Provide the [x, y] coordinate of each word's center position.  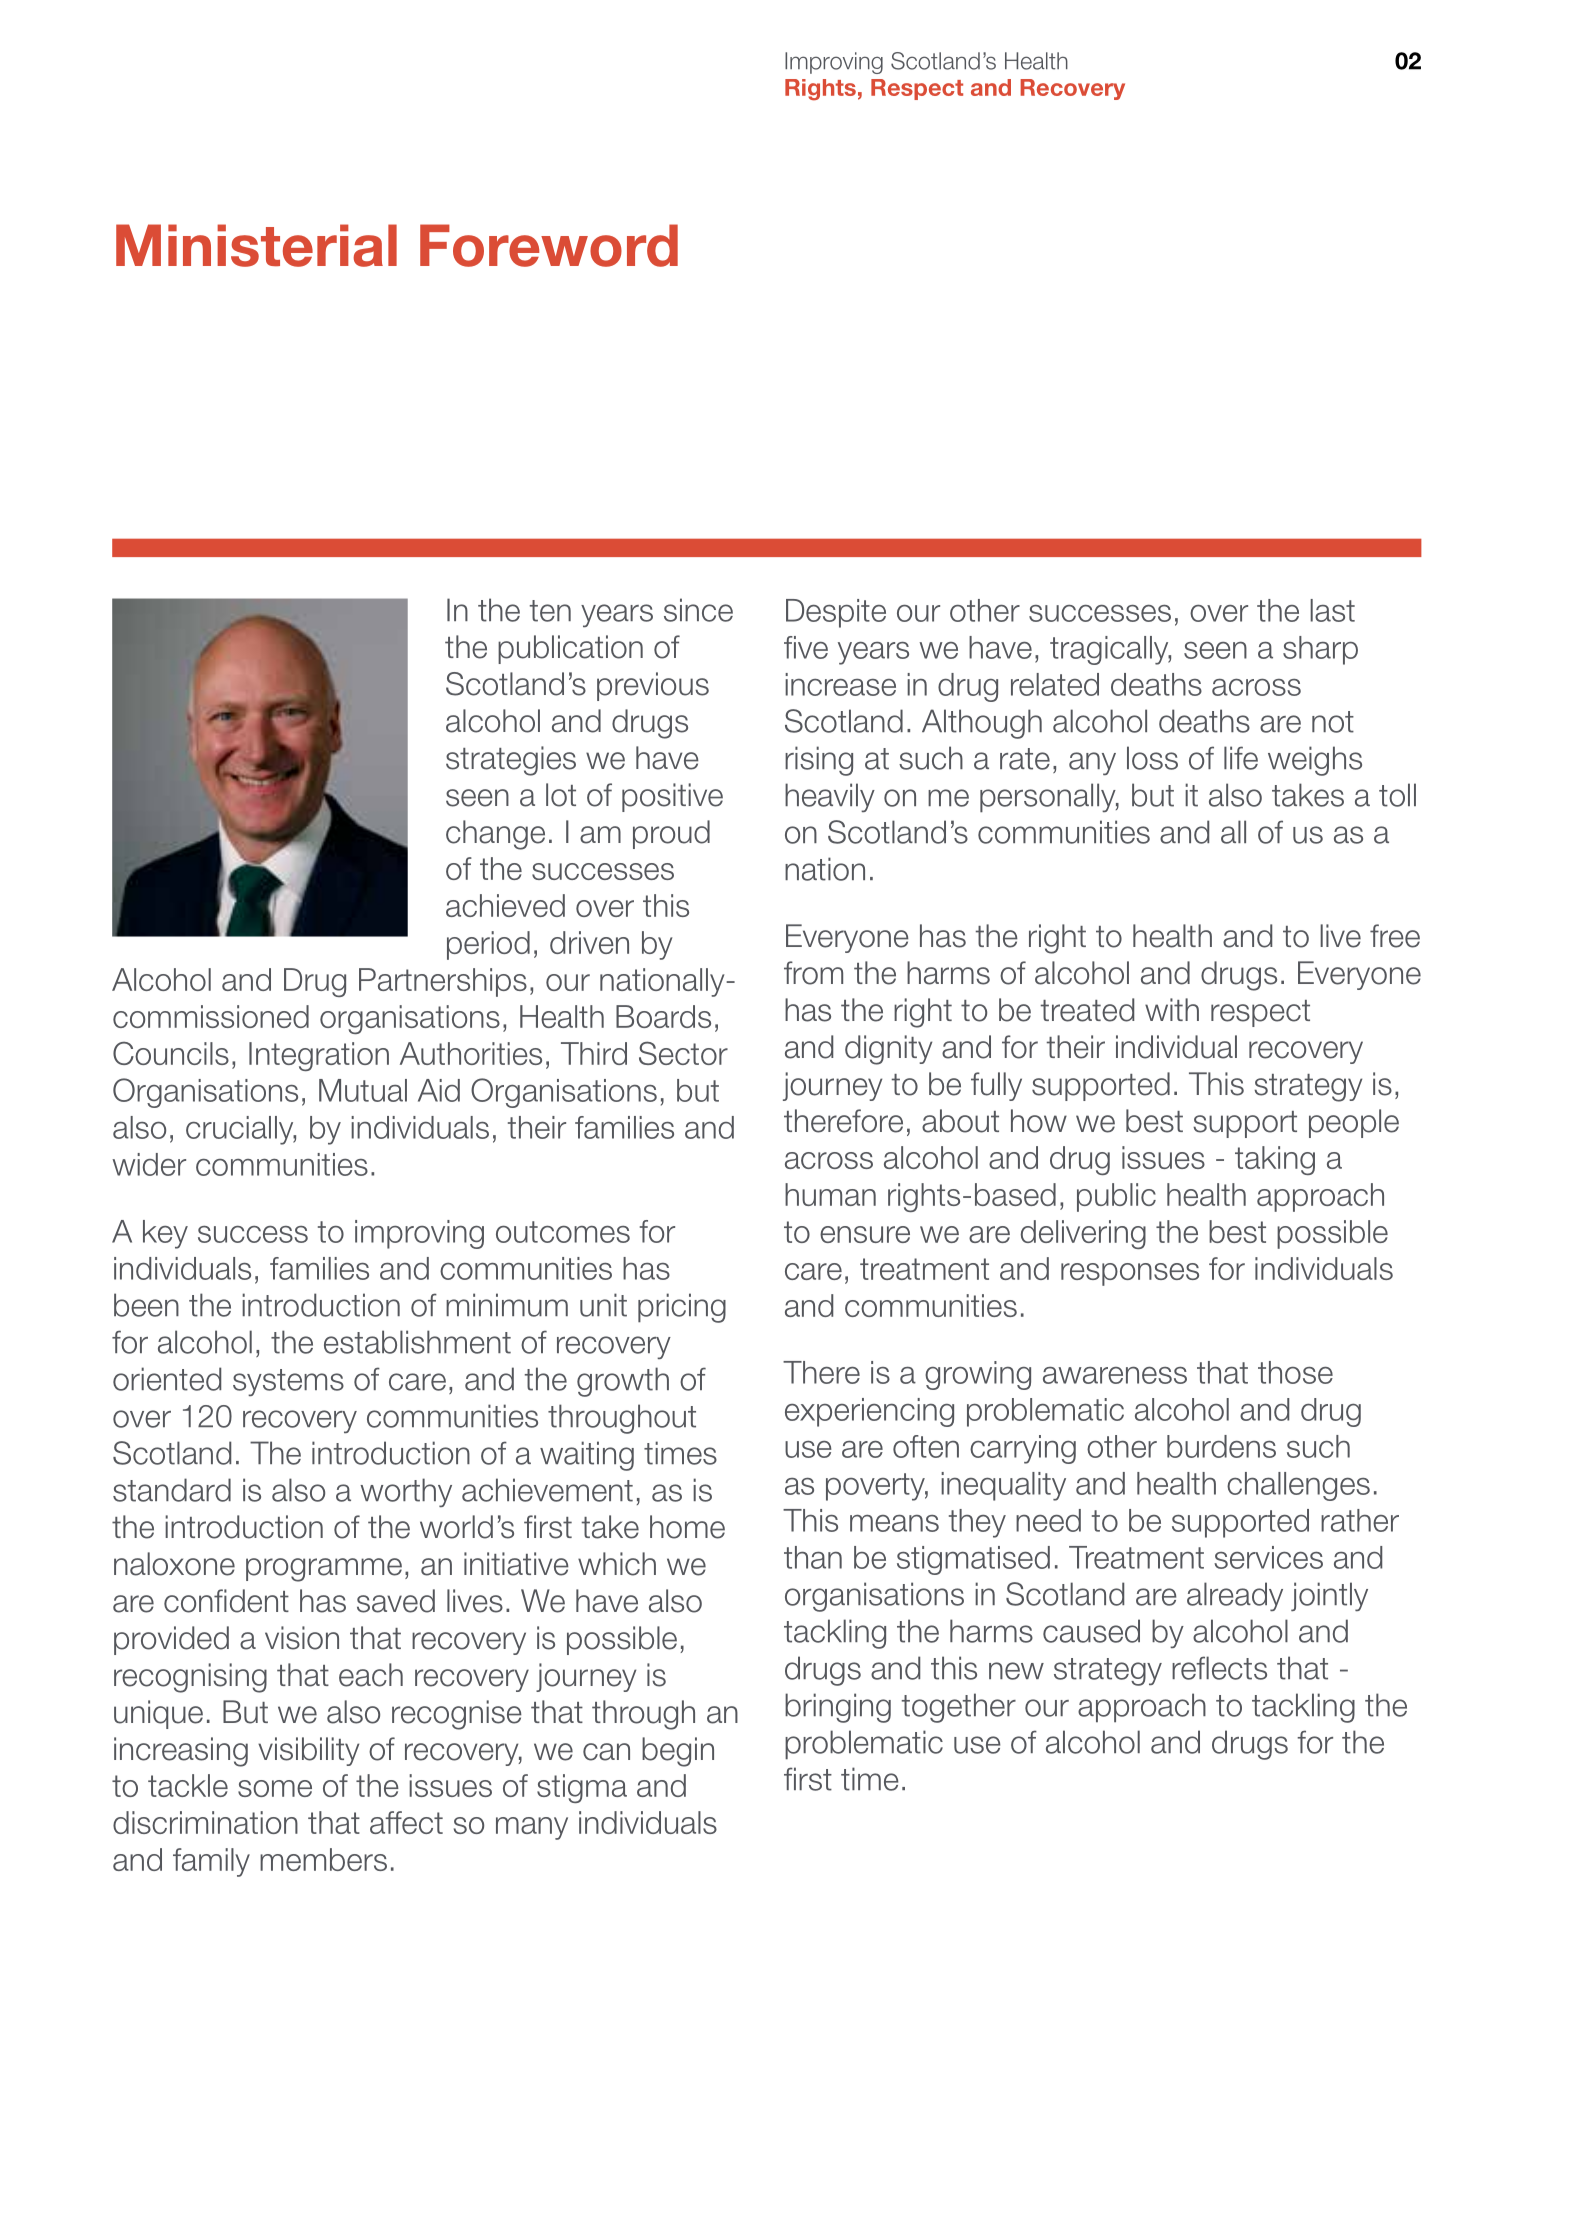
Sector [683, 1053]
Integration [319, 1056]
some [275, 1788]
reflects [1219, 1668]
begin [678, 1752]
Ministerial [256, 245]
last [1332, 610]
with [1172, 1009]
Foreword [549, 245]
